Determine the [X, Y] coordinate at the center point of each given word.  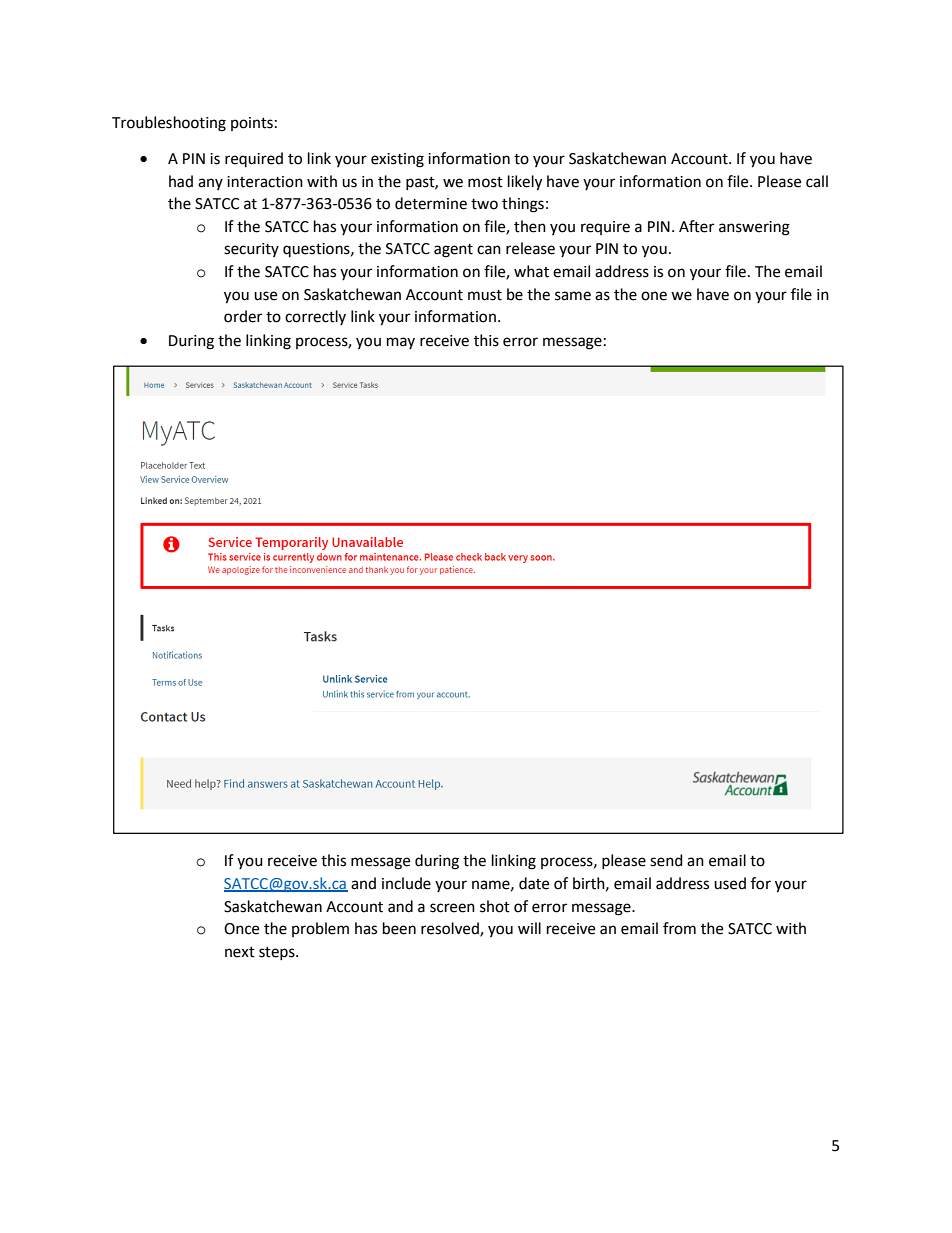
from [679, 928]
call [817, 181]
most [485, 182]
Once [241, 929]
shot [495, 906]
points [252, 124]
